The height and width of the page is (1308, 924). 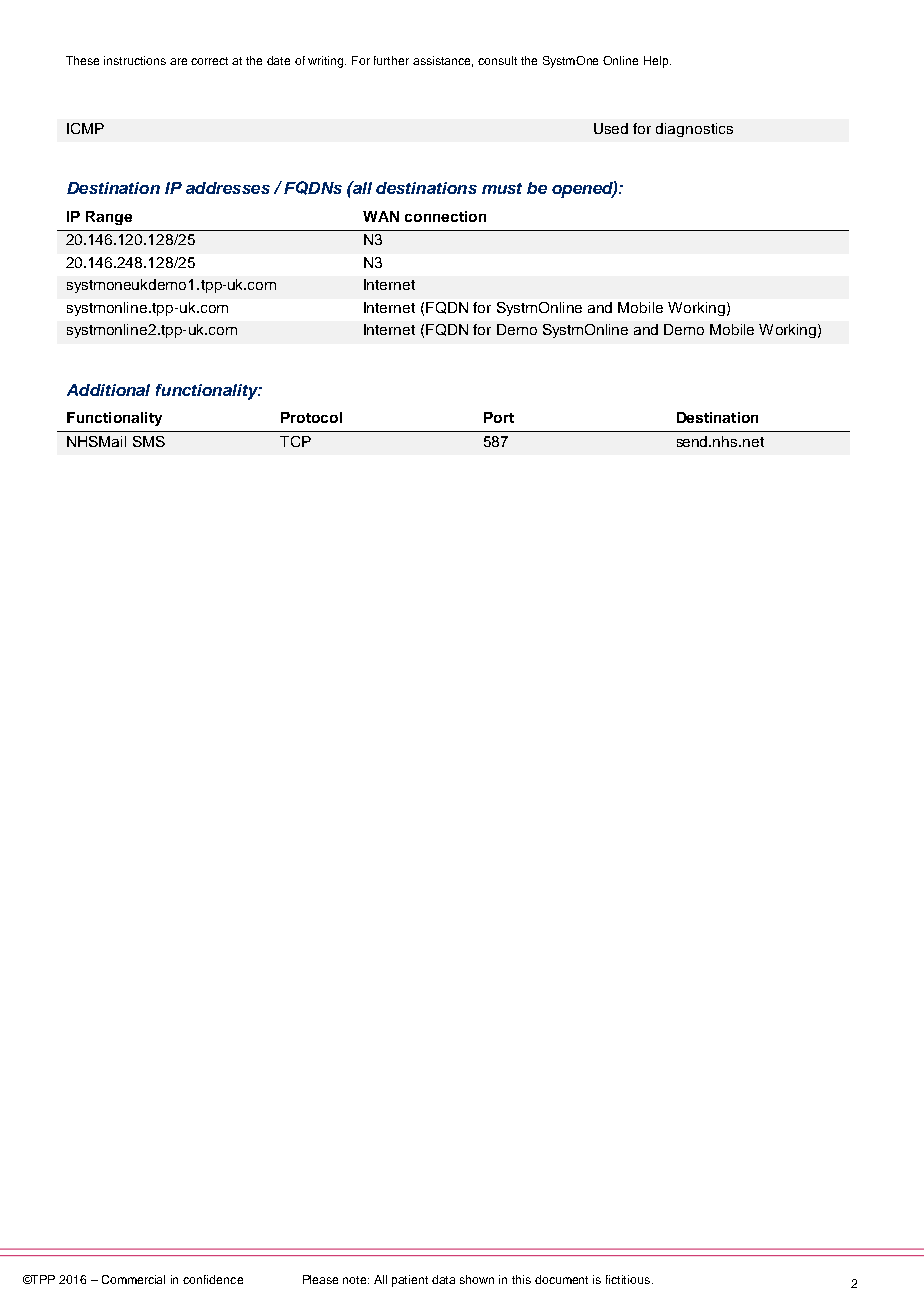 I want to click on TCP, so click(x=295, y=441).
